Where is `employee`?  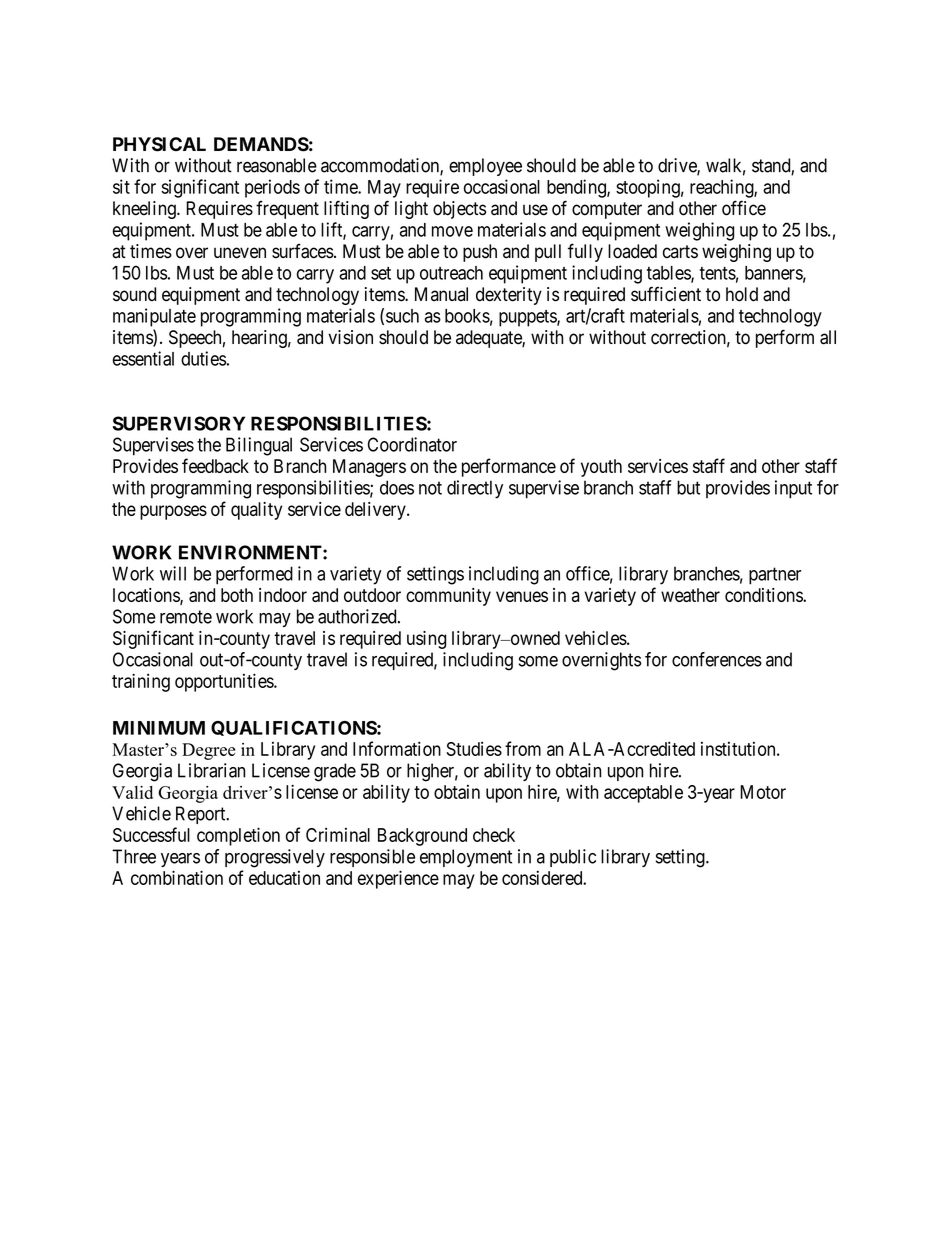
employee is located at coordinates (485, 167).
